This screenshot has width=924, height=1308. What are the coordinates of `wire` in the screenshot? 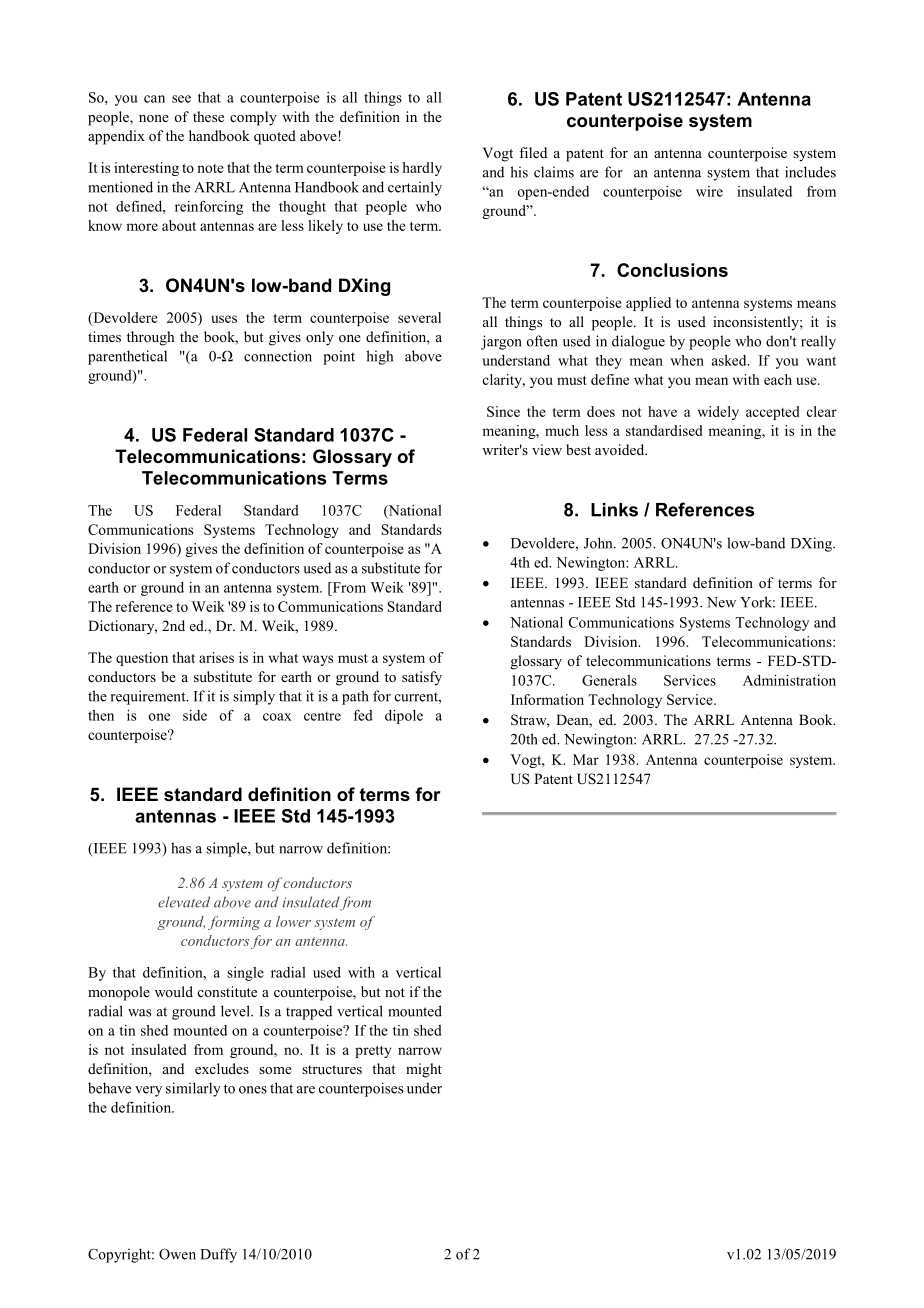 It's located at (709, 191).
